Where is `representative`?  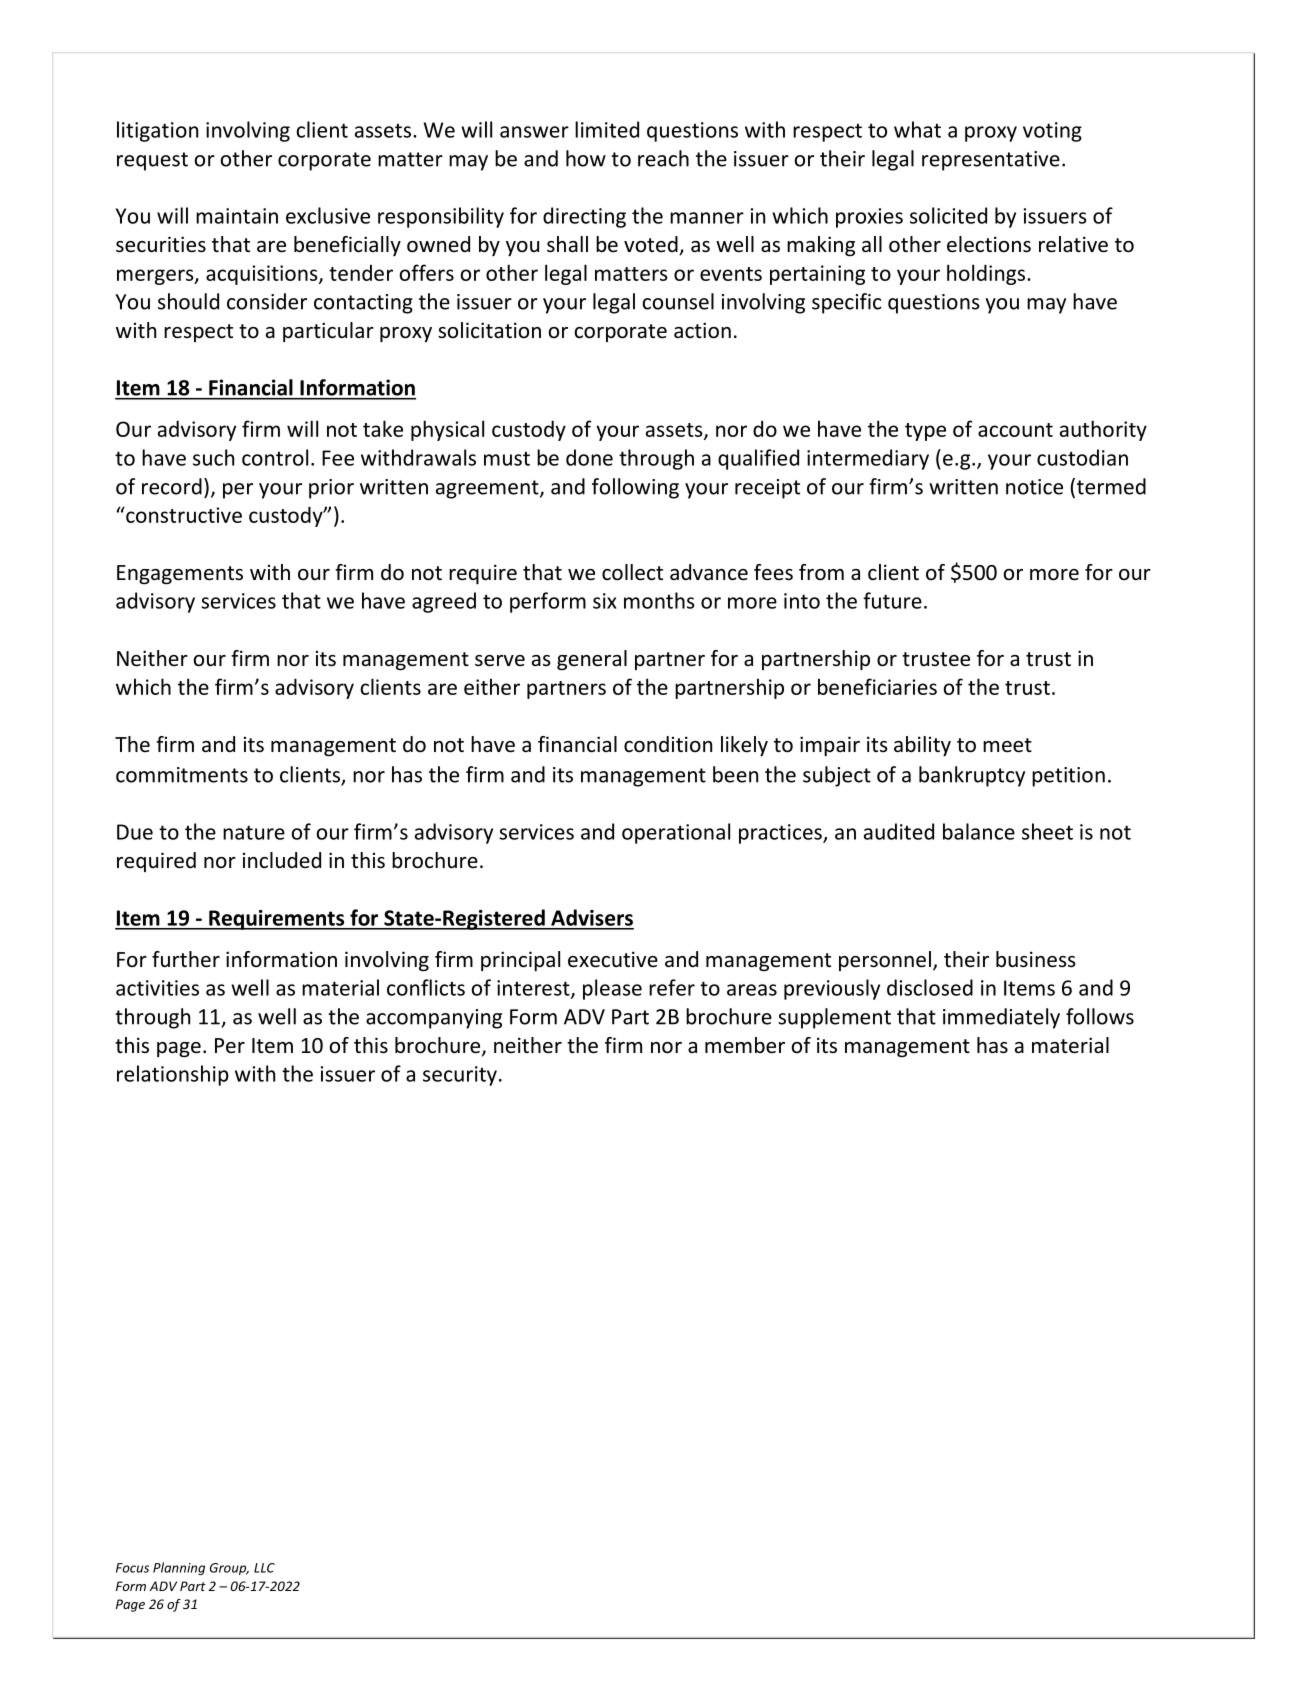
representative is located at coordinates (991, 161).
